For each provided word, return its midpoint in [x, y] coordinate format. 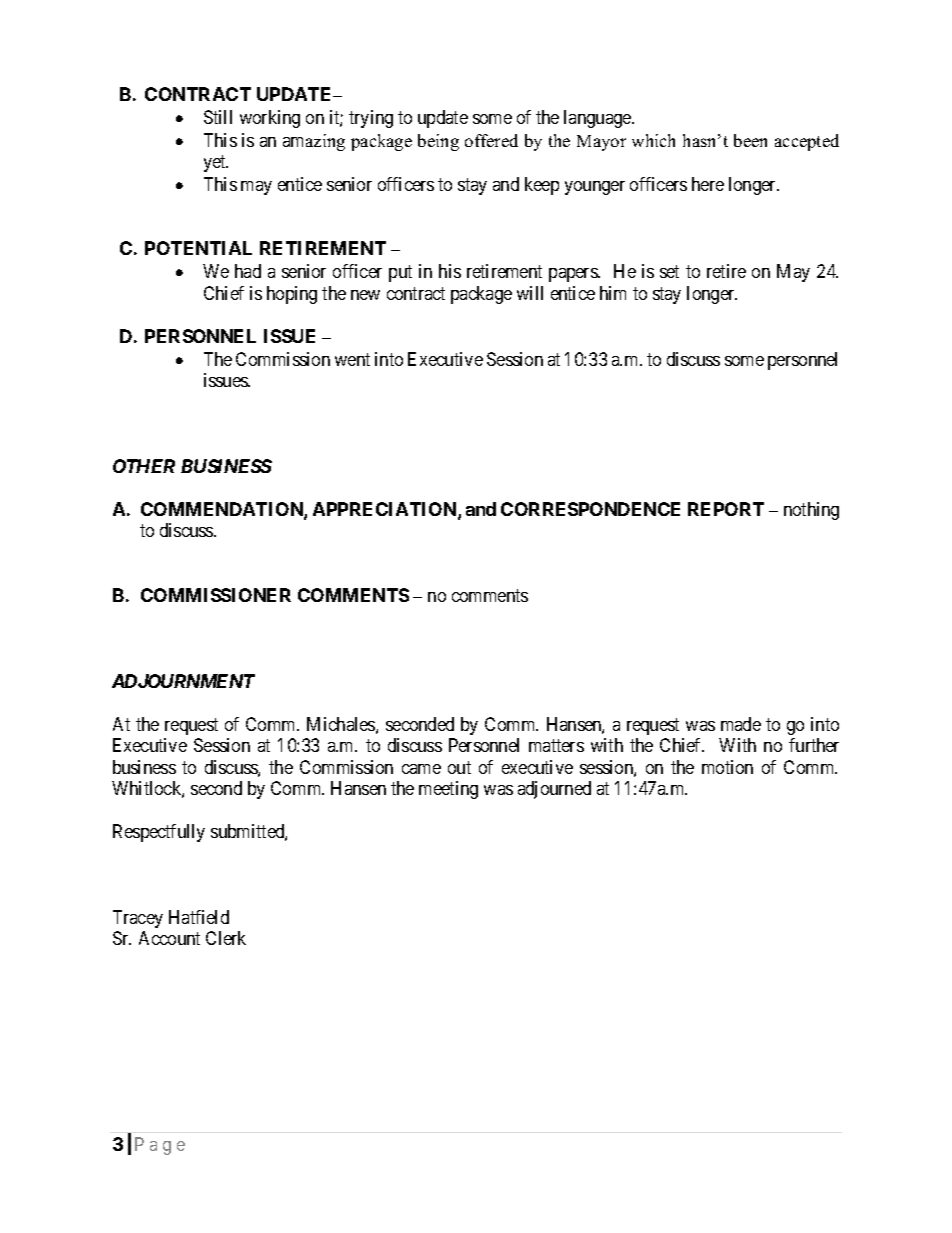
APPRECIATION [386, 510]
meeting [448, 790]
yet [216, 163]
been [750, 140]
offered [491, 140]
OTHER [144, 466]
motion [727, 767]
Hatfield [199, 917]
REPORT [726, 509]
